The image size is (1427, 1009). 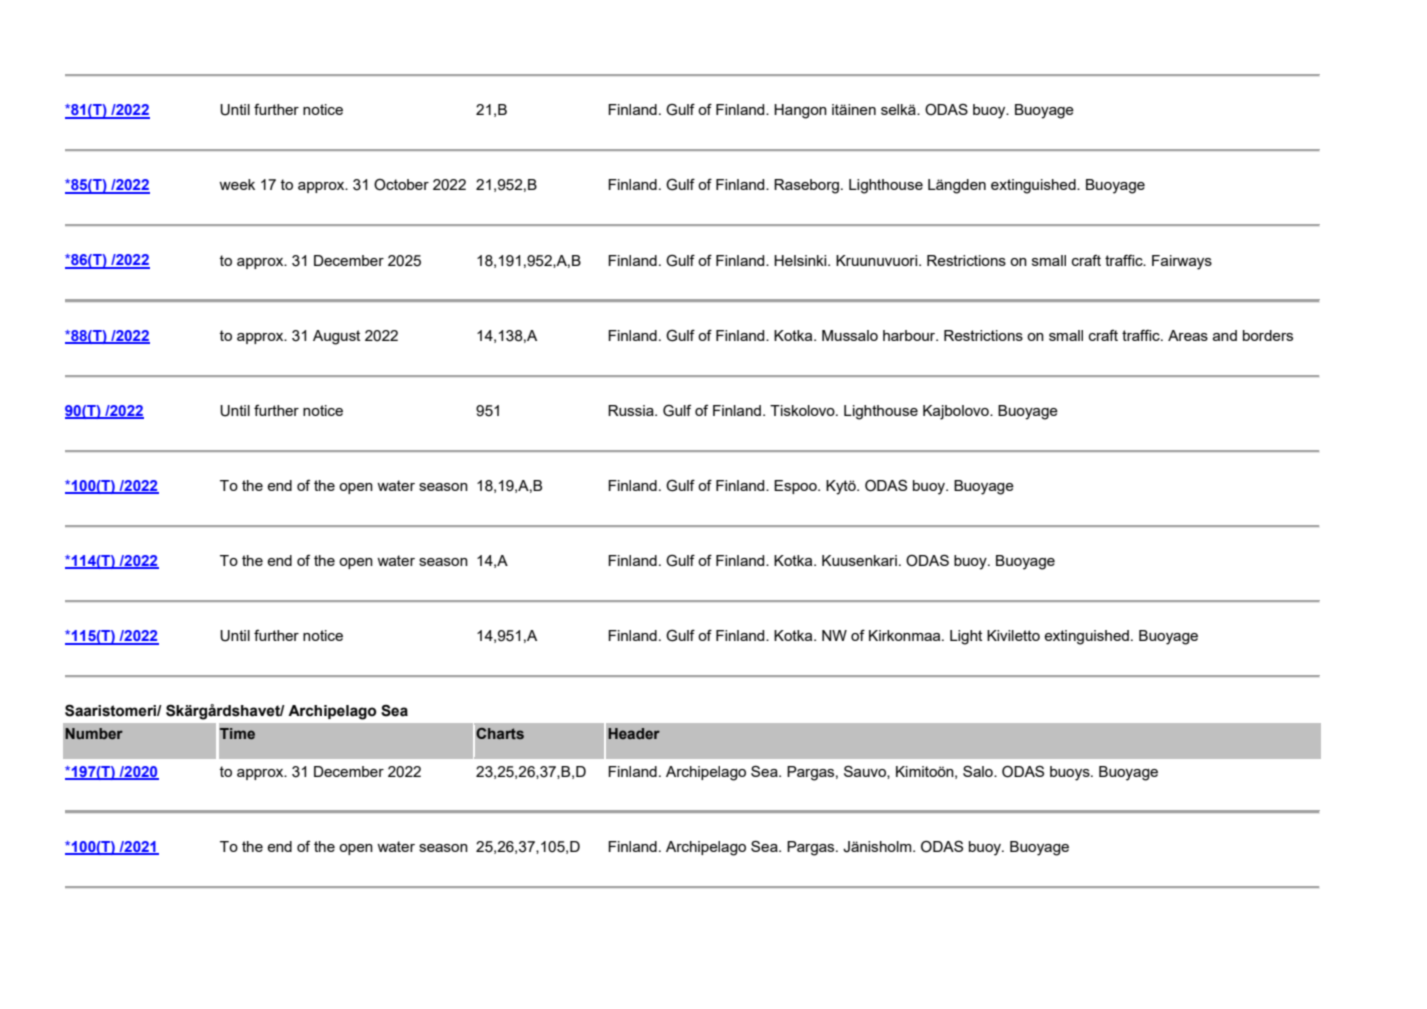 What do you see at coordinates (336, 337) in the screenshot?
I see `August` at bounding box center [336, 337].
